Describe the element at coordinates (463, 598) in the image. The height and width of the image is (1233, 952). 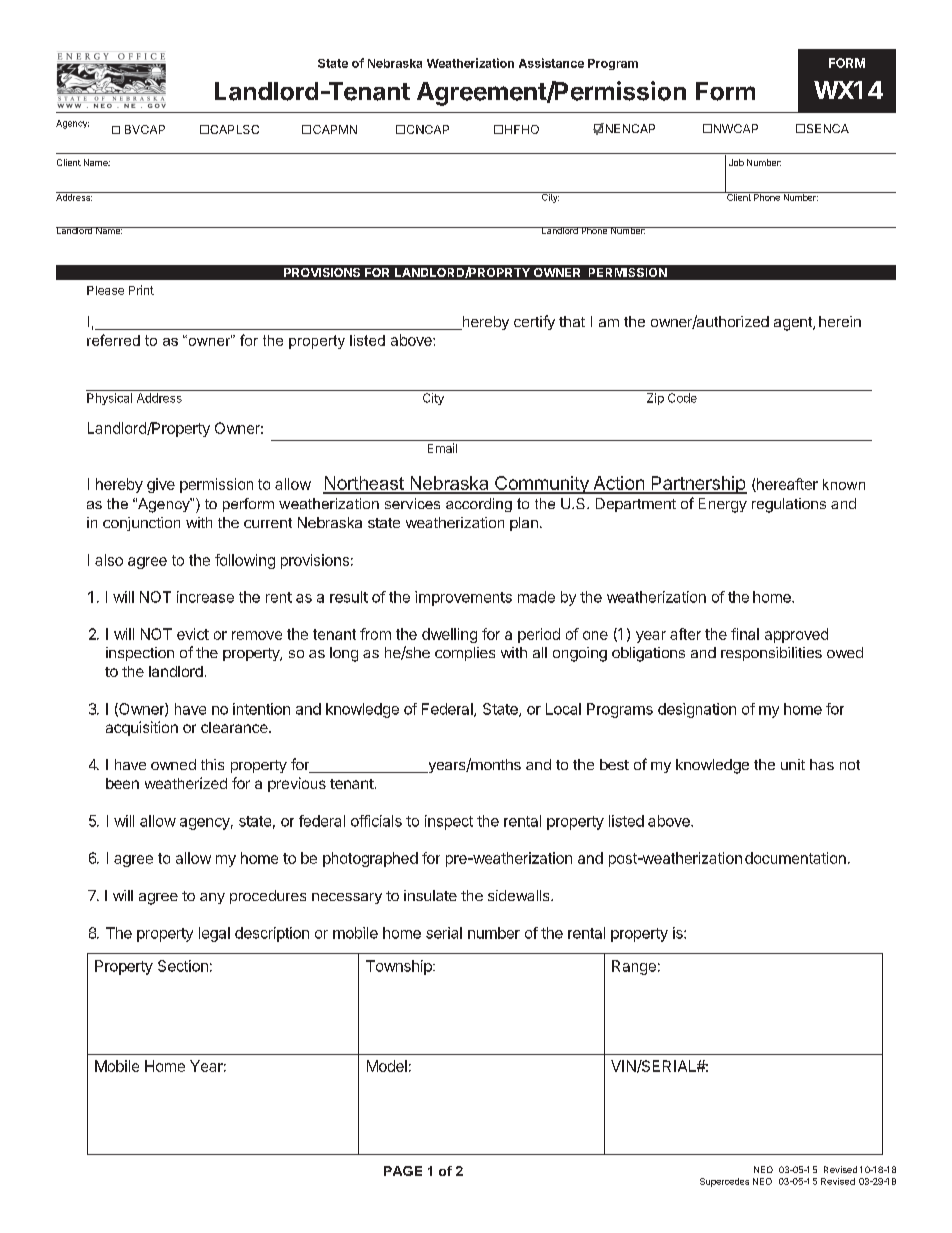
I see `improvements` at that location.
